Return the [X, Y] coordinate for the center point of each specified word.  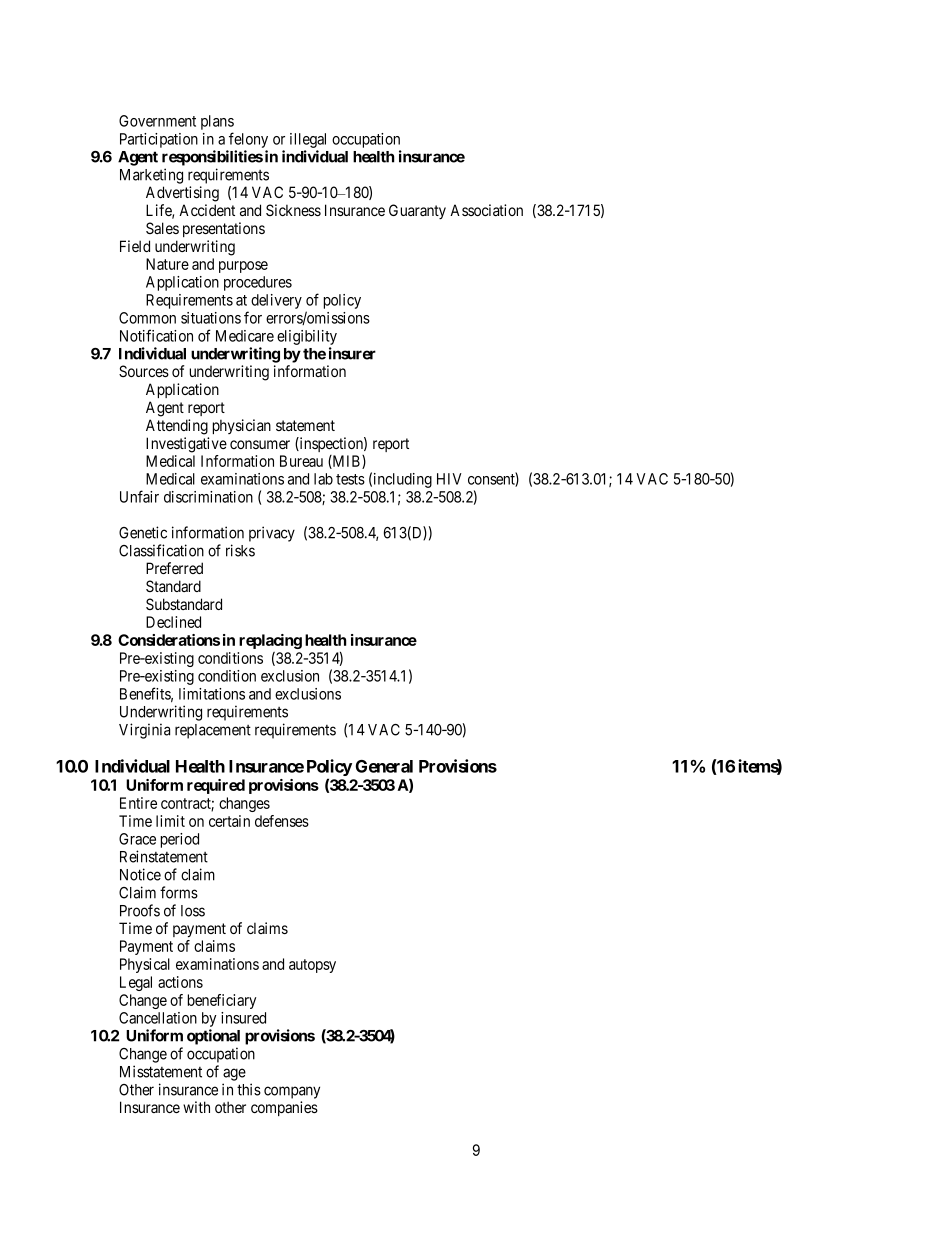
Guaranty [417, 211]
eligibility [307, 337]
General [384, 766]
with [196, 1107]
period [180, 840]
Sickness [293, 210]
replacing [270, 641]
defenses [282, 821]
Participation [159, 140]
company [292, 1092]
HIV [449, 479]
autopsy [312, 966]
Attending [177, 427]
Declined [173, 622]
